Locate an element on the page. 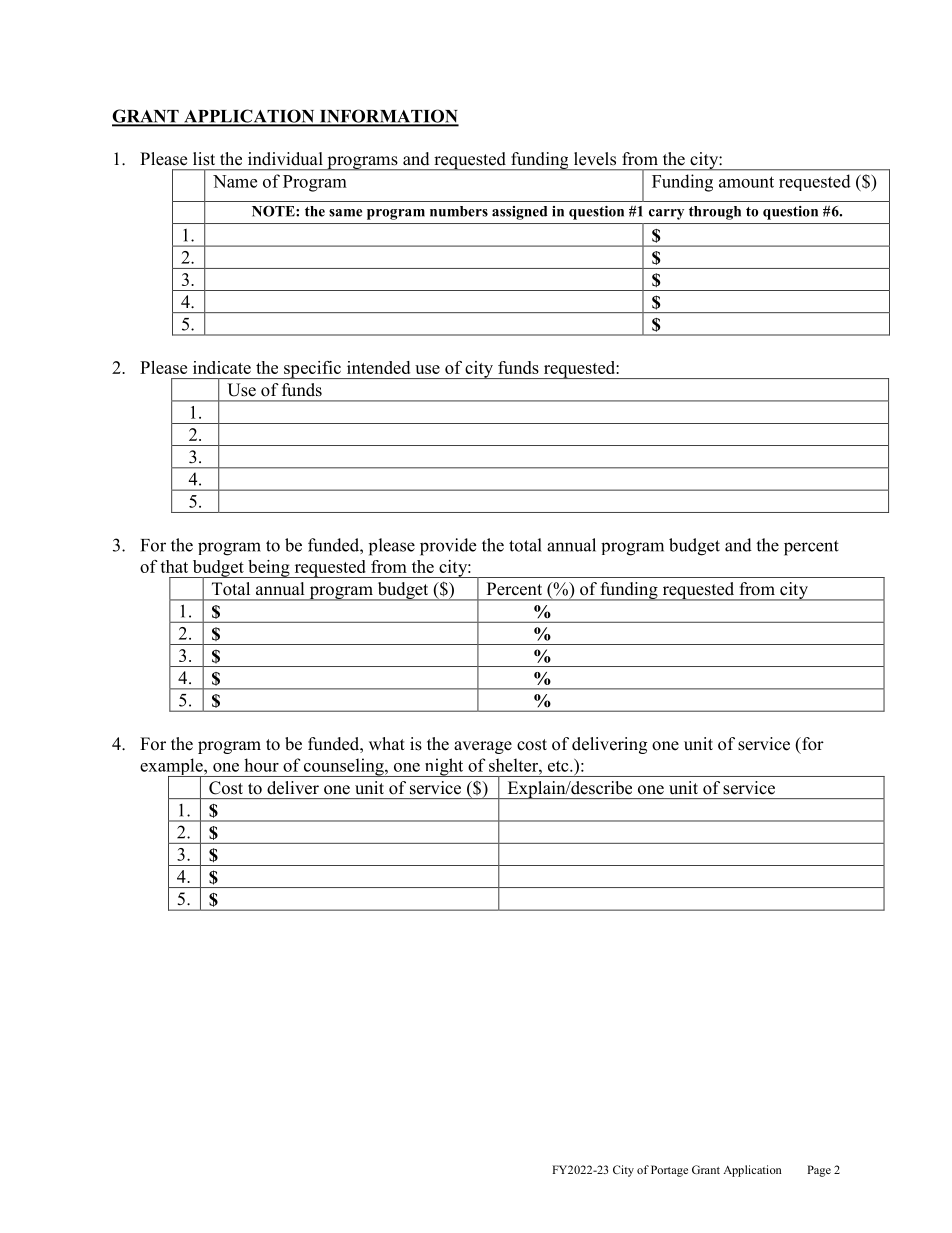 The image size is (952, 1233). through is located at coordinates (715, 213).
